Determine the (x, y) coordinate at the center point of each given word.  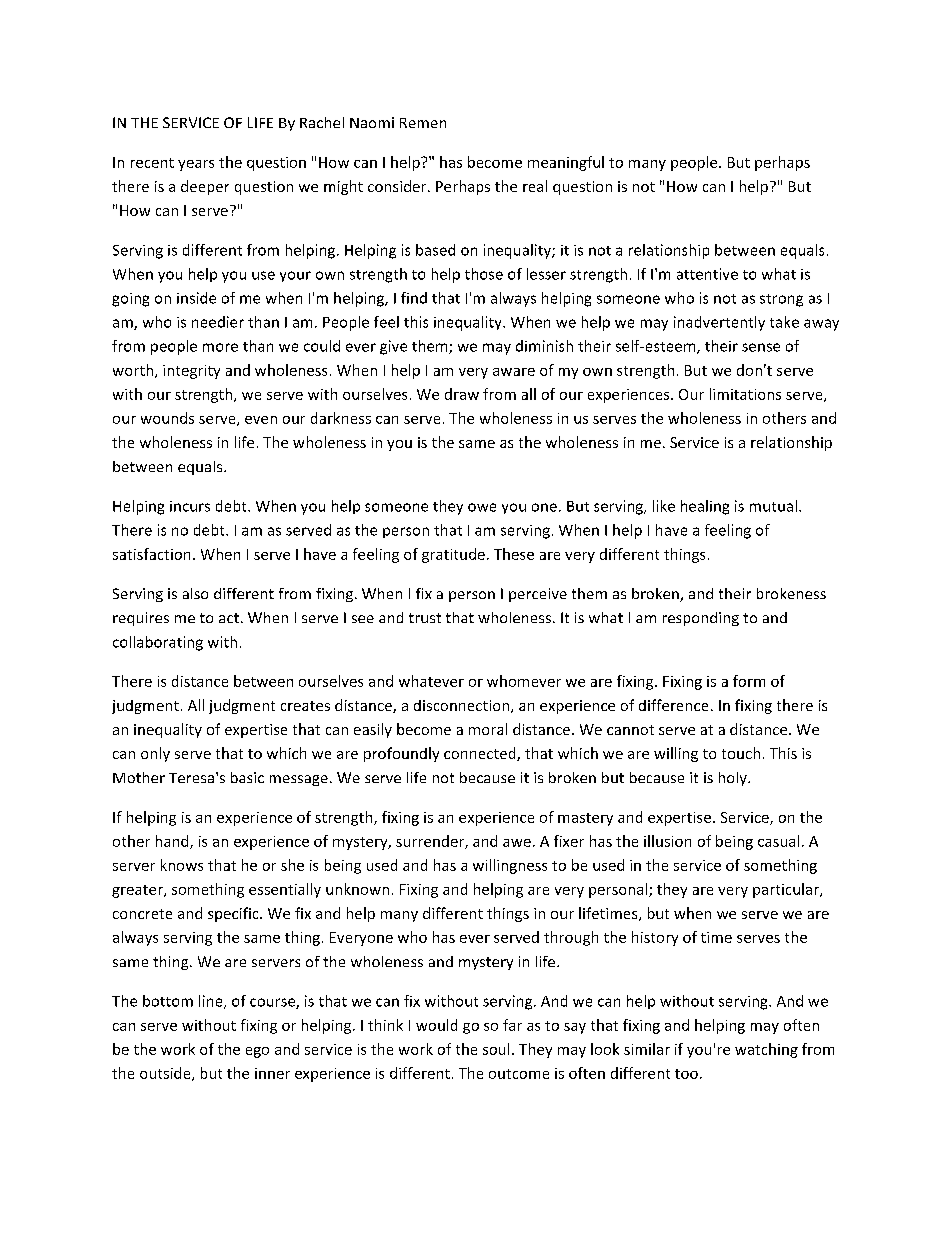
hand (173, 842)
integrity (191, 372)
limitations (745, 394)
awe (517, 843)
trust (425, 618)
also (195, 593)
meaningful (566, 163)
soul (496, 1049)
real (535, 186)
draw (462, 394)
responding (701, 619)
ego (257, 1052)
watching (766, 1050)
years (196, 165)
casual (778, 841)
